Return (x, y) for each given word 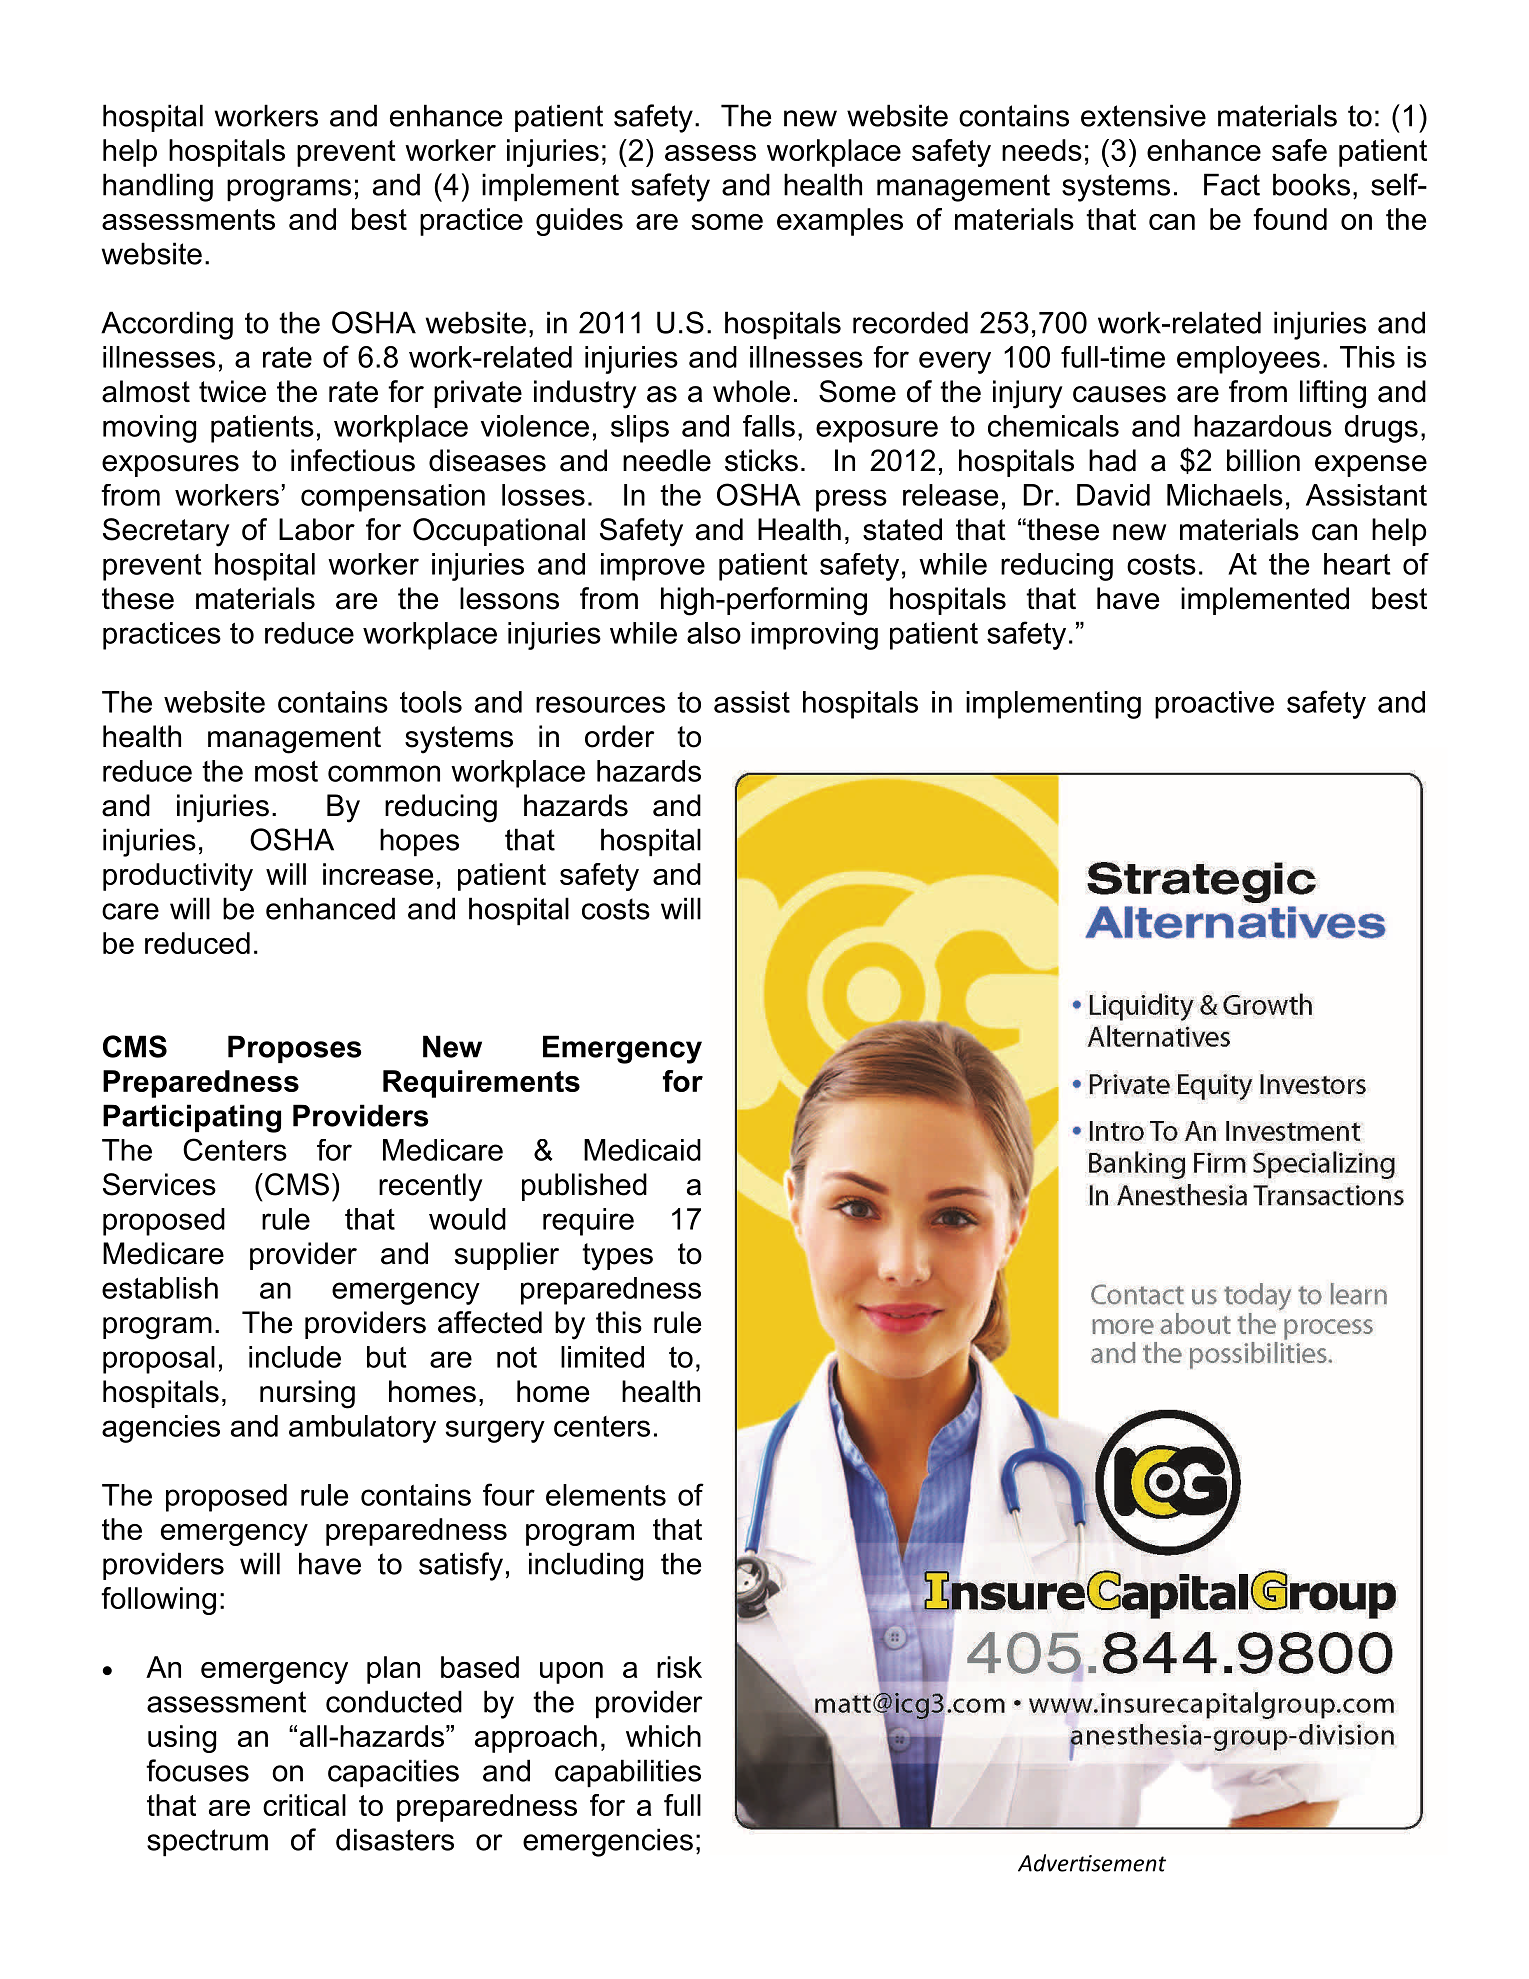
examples (840, 222)
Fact (1232, 184)
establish (160, 1288)
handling (158, 187)
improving (814, 636)
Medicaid (642, 1150)
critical (304, 1805)
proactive (1214, 705)
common (384, 773)
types (617, 1257)
